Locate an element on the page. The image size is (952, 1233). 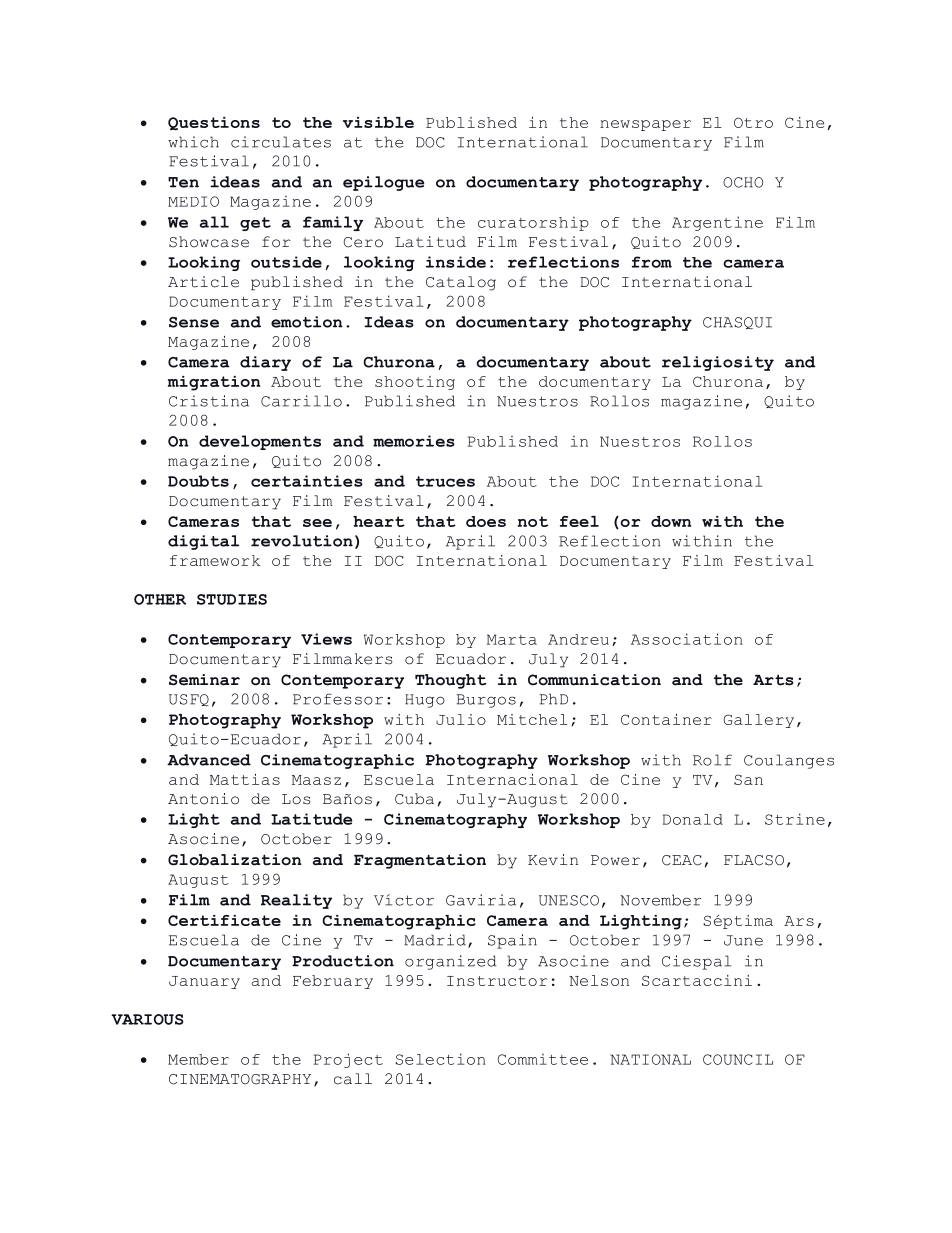
newspaper is located at coordinates (645, 125).
